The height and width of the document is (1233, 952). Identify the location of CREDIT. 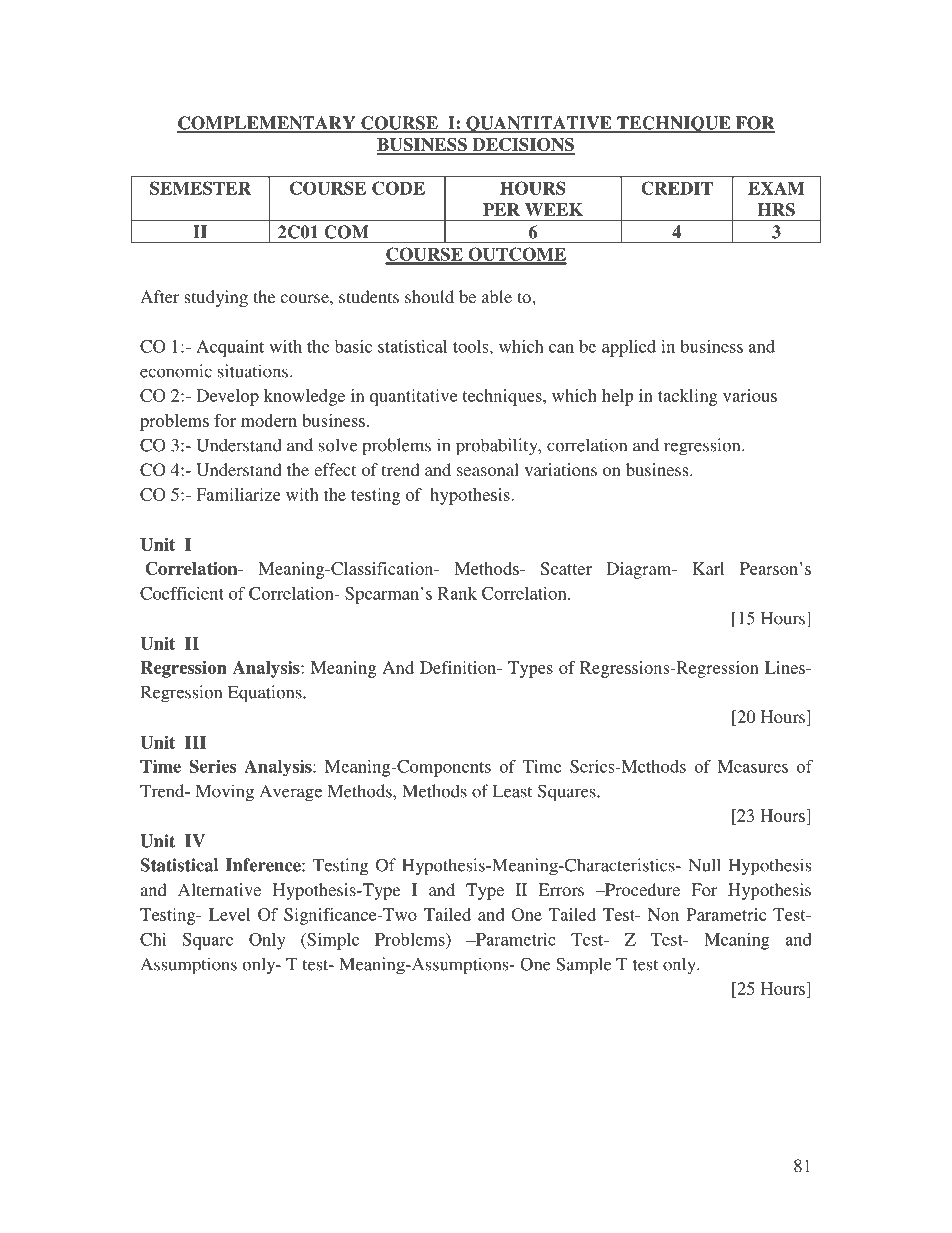
(677, 188).
